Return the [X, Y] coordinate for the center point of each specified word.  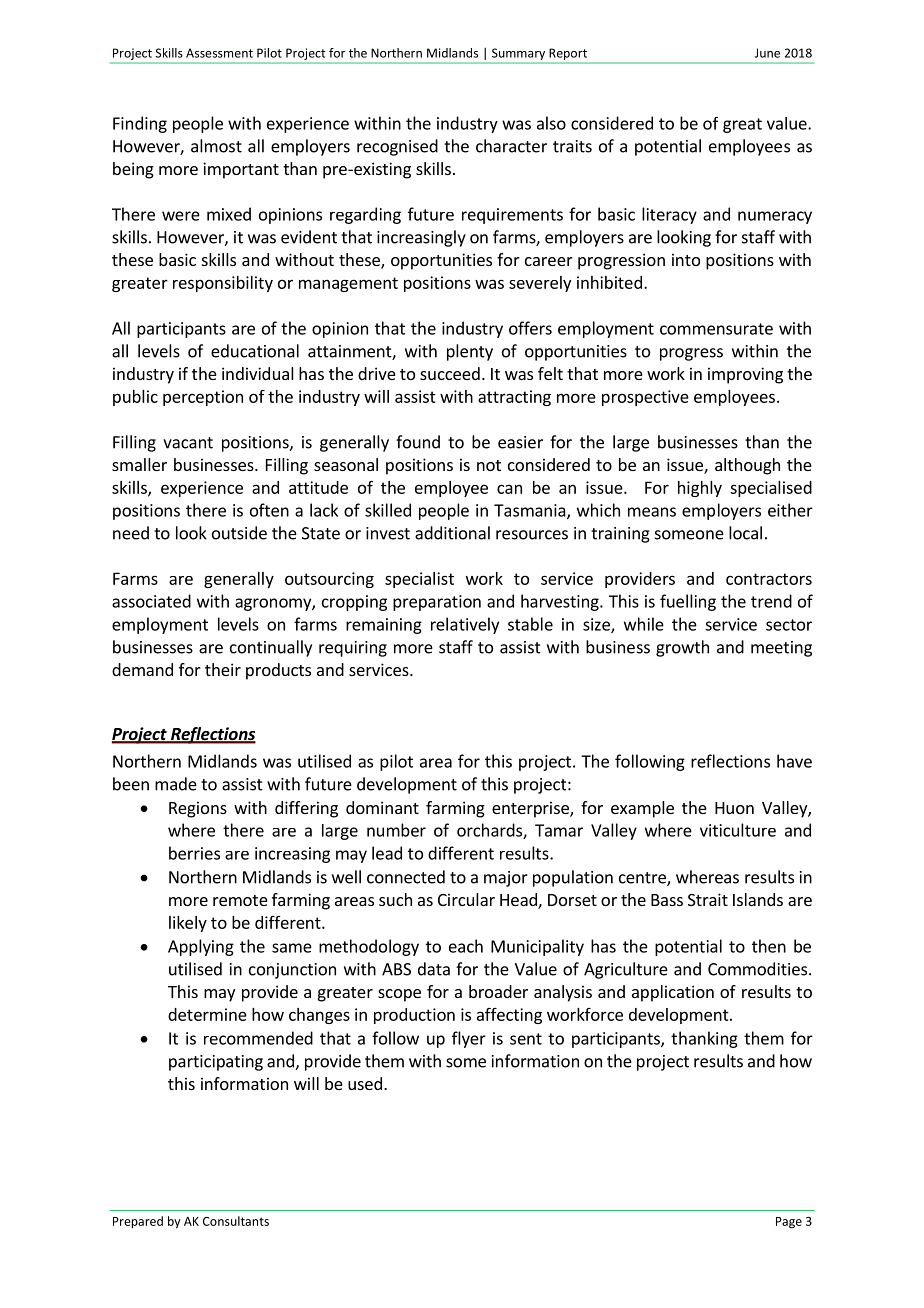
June [767, 53]
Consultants [236, 1221]
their [223, 669]
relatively [465, 625]
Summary [518, 54]
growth [682, 648]
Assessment [219, 53]
